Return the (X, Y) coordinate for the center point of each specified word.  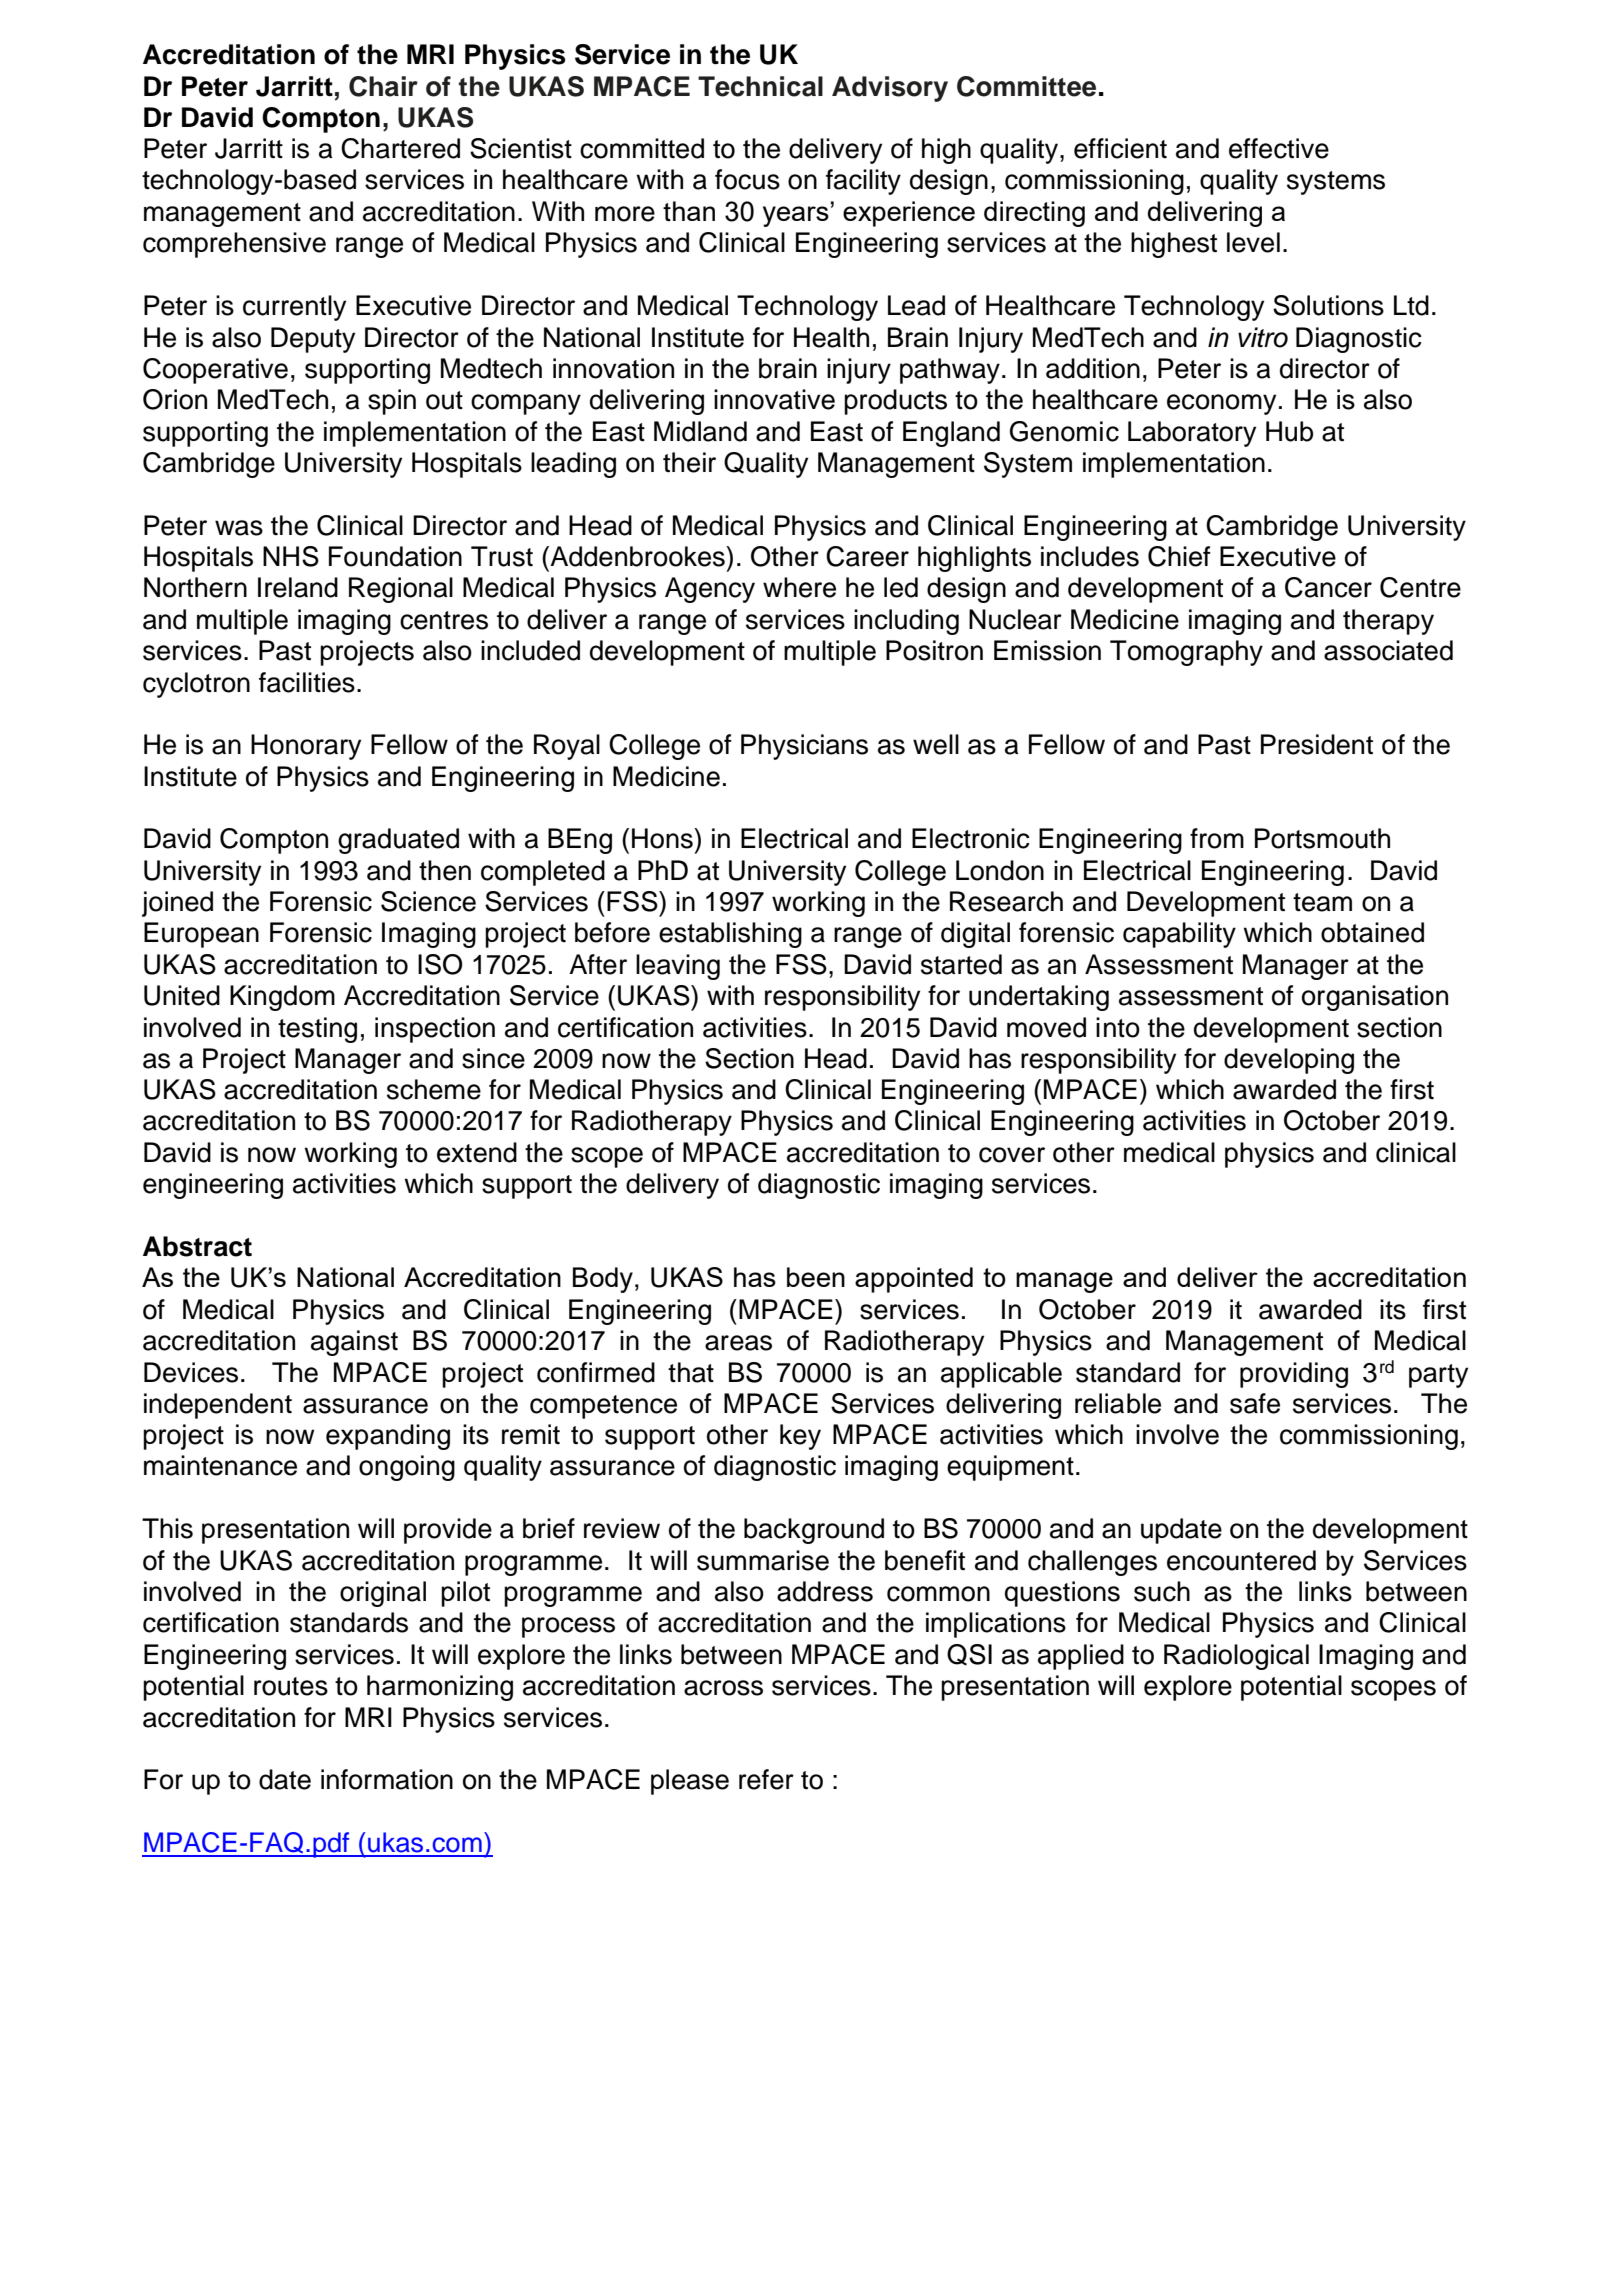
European (201, 935)
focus (747, 179)
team (1322, 902)
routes (291, 1686)
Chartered (400, 148)
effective (1279, 148)
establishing (730, 935)
